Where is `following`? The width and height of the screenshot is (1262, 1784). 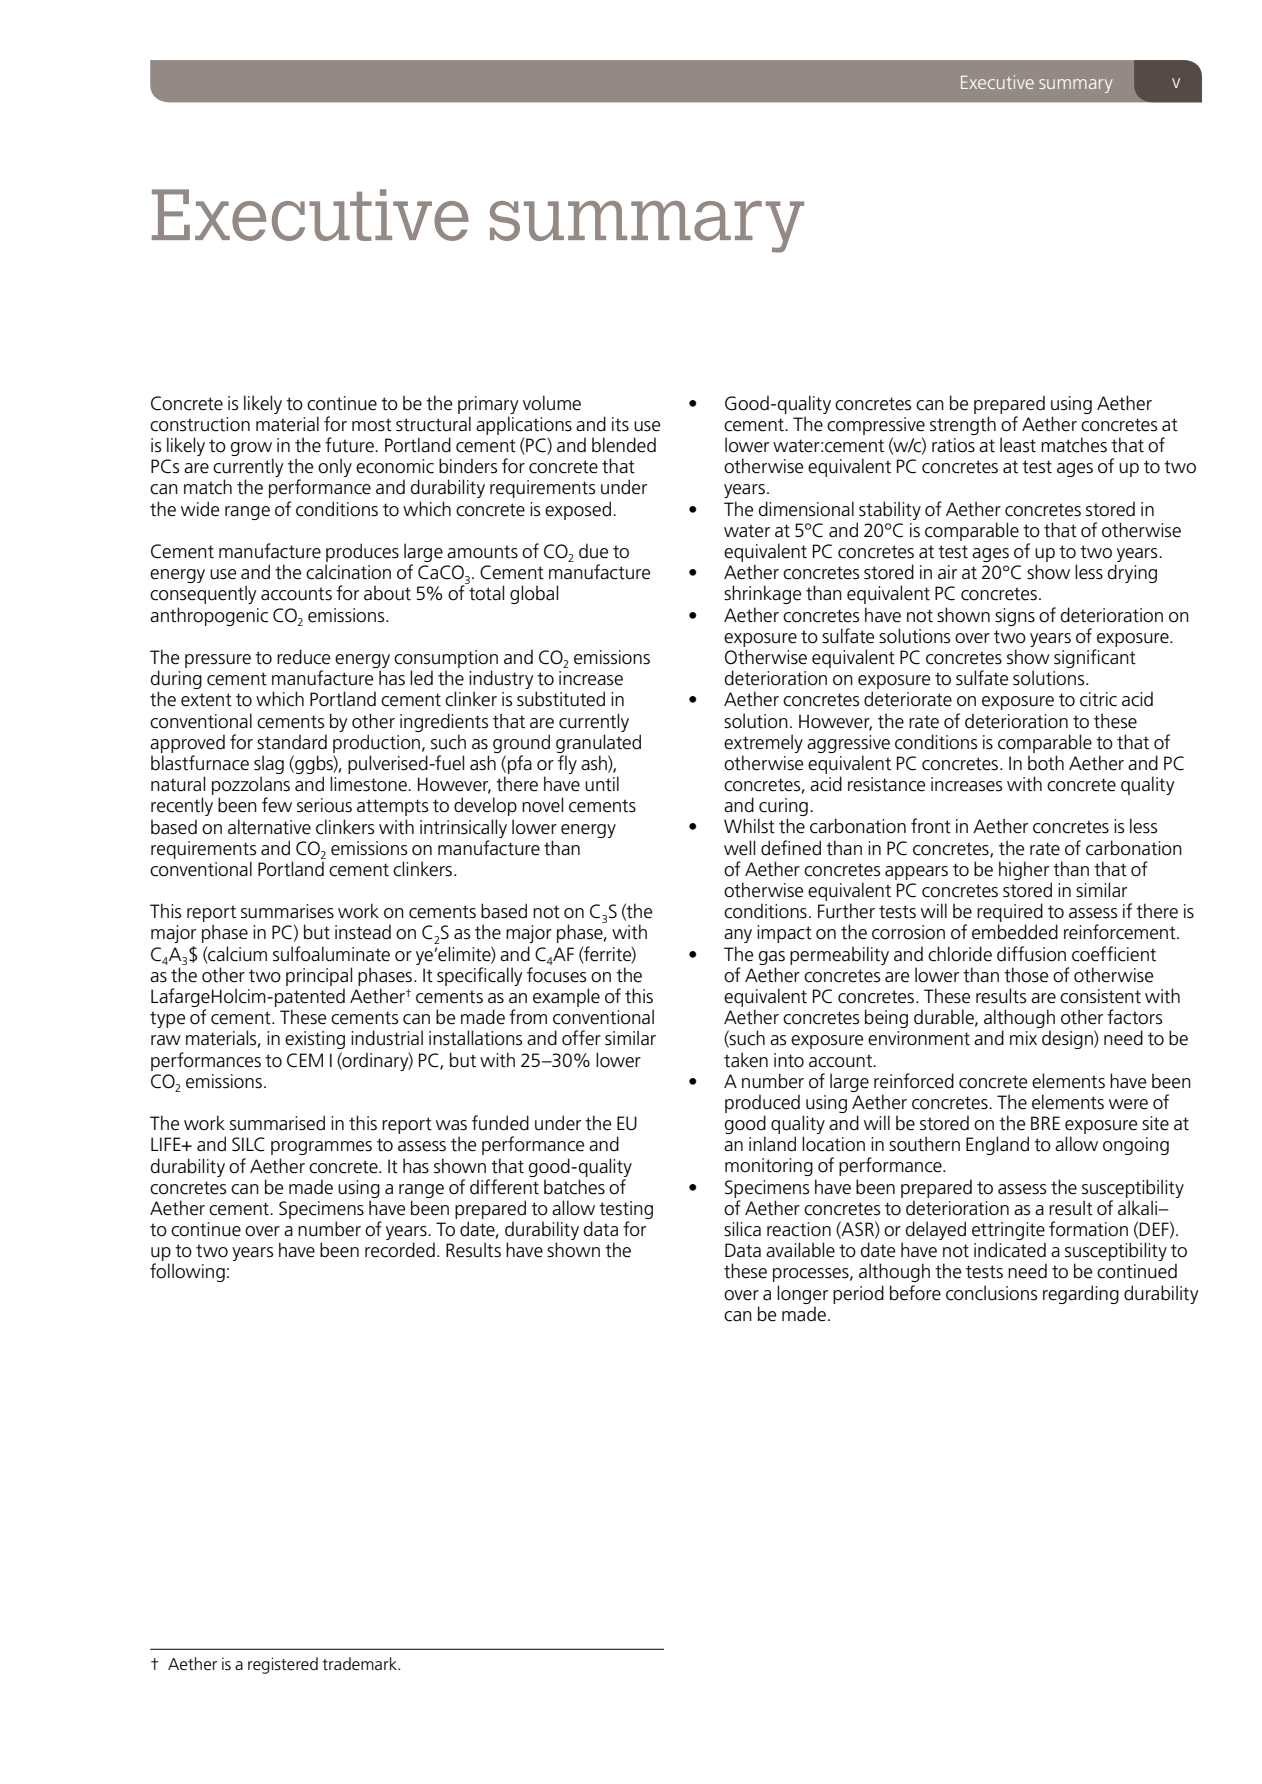 following is located at coordinates (187, 1272).
